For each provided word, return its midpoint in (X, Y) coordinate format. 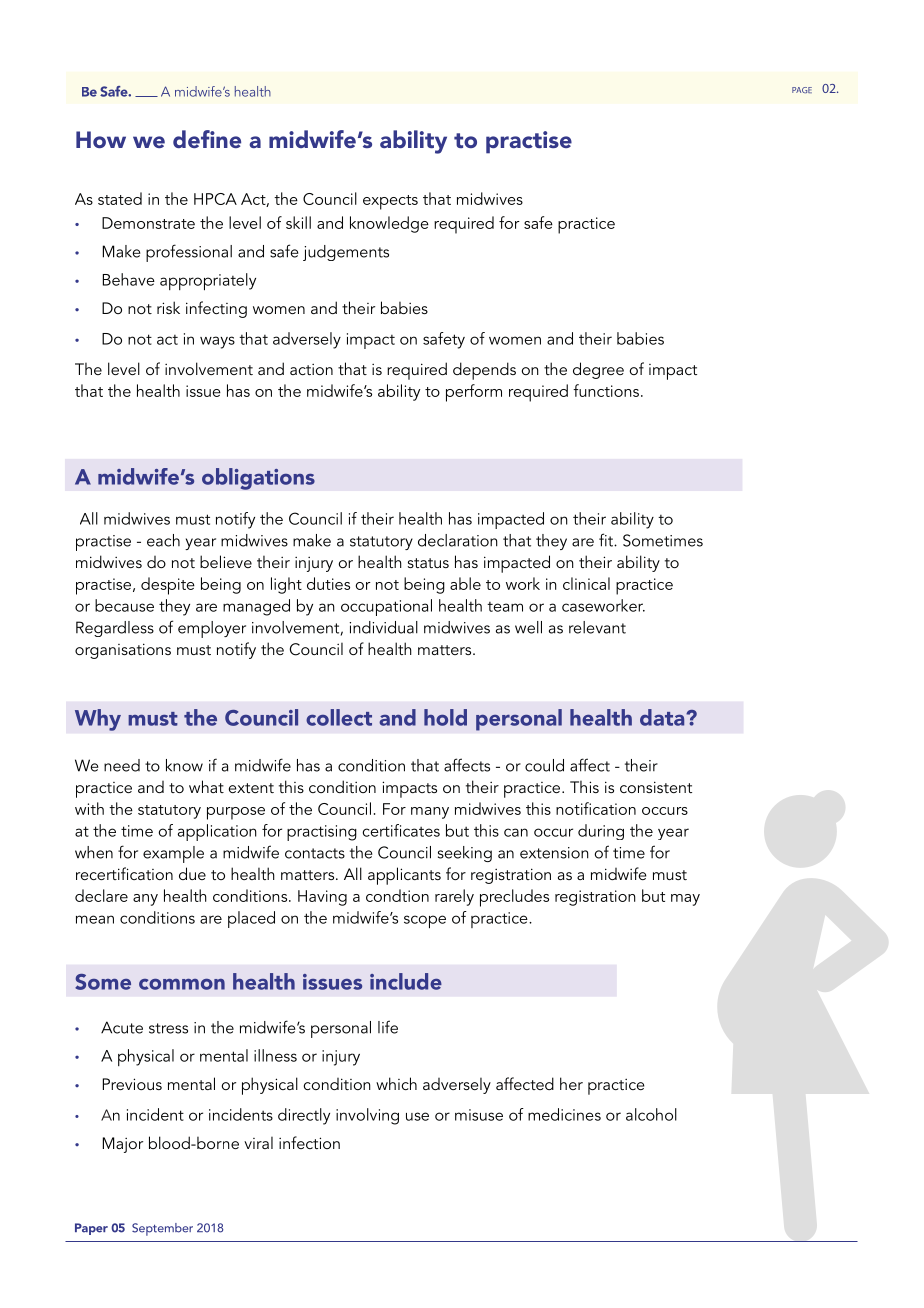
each (163, 540)
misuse (479, 1115)
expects (390, 202)
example (173, 854)
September (162, 1229)
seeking (465, 854)
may (685, 900)
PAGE (802, 90)
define (207, 139)
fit (607, 540)
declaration (458, 540)
